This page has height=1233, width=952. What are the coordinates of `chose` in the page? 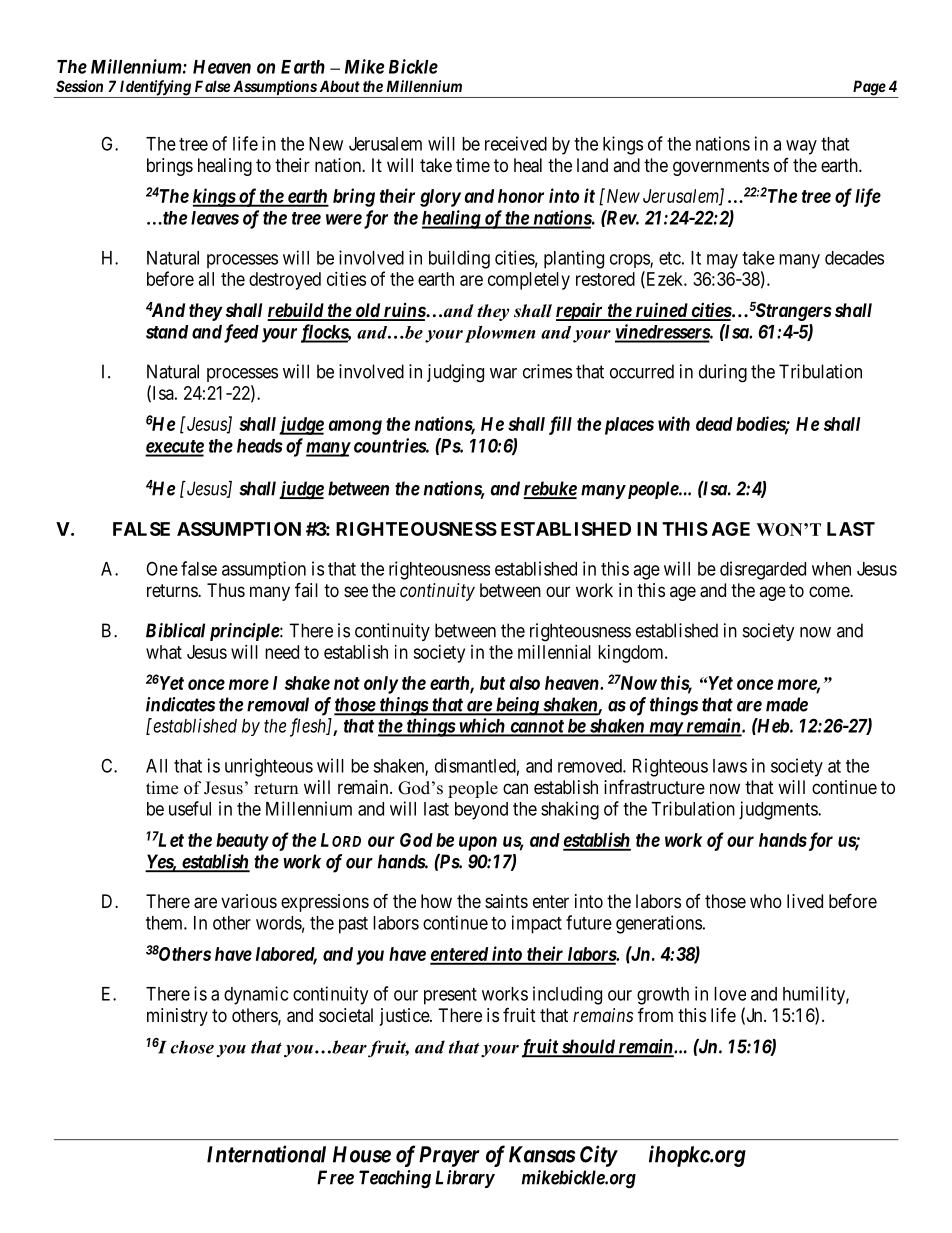 It's located at (192, 1047).
